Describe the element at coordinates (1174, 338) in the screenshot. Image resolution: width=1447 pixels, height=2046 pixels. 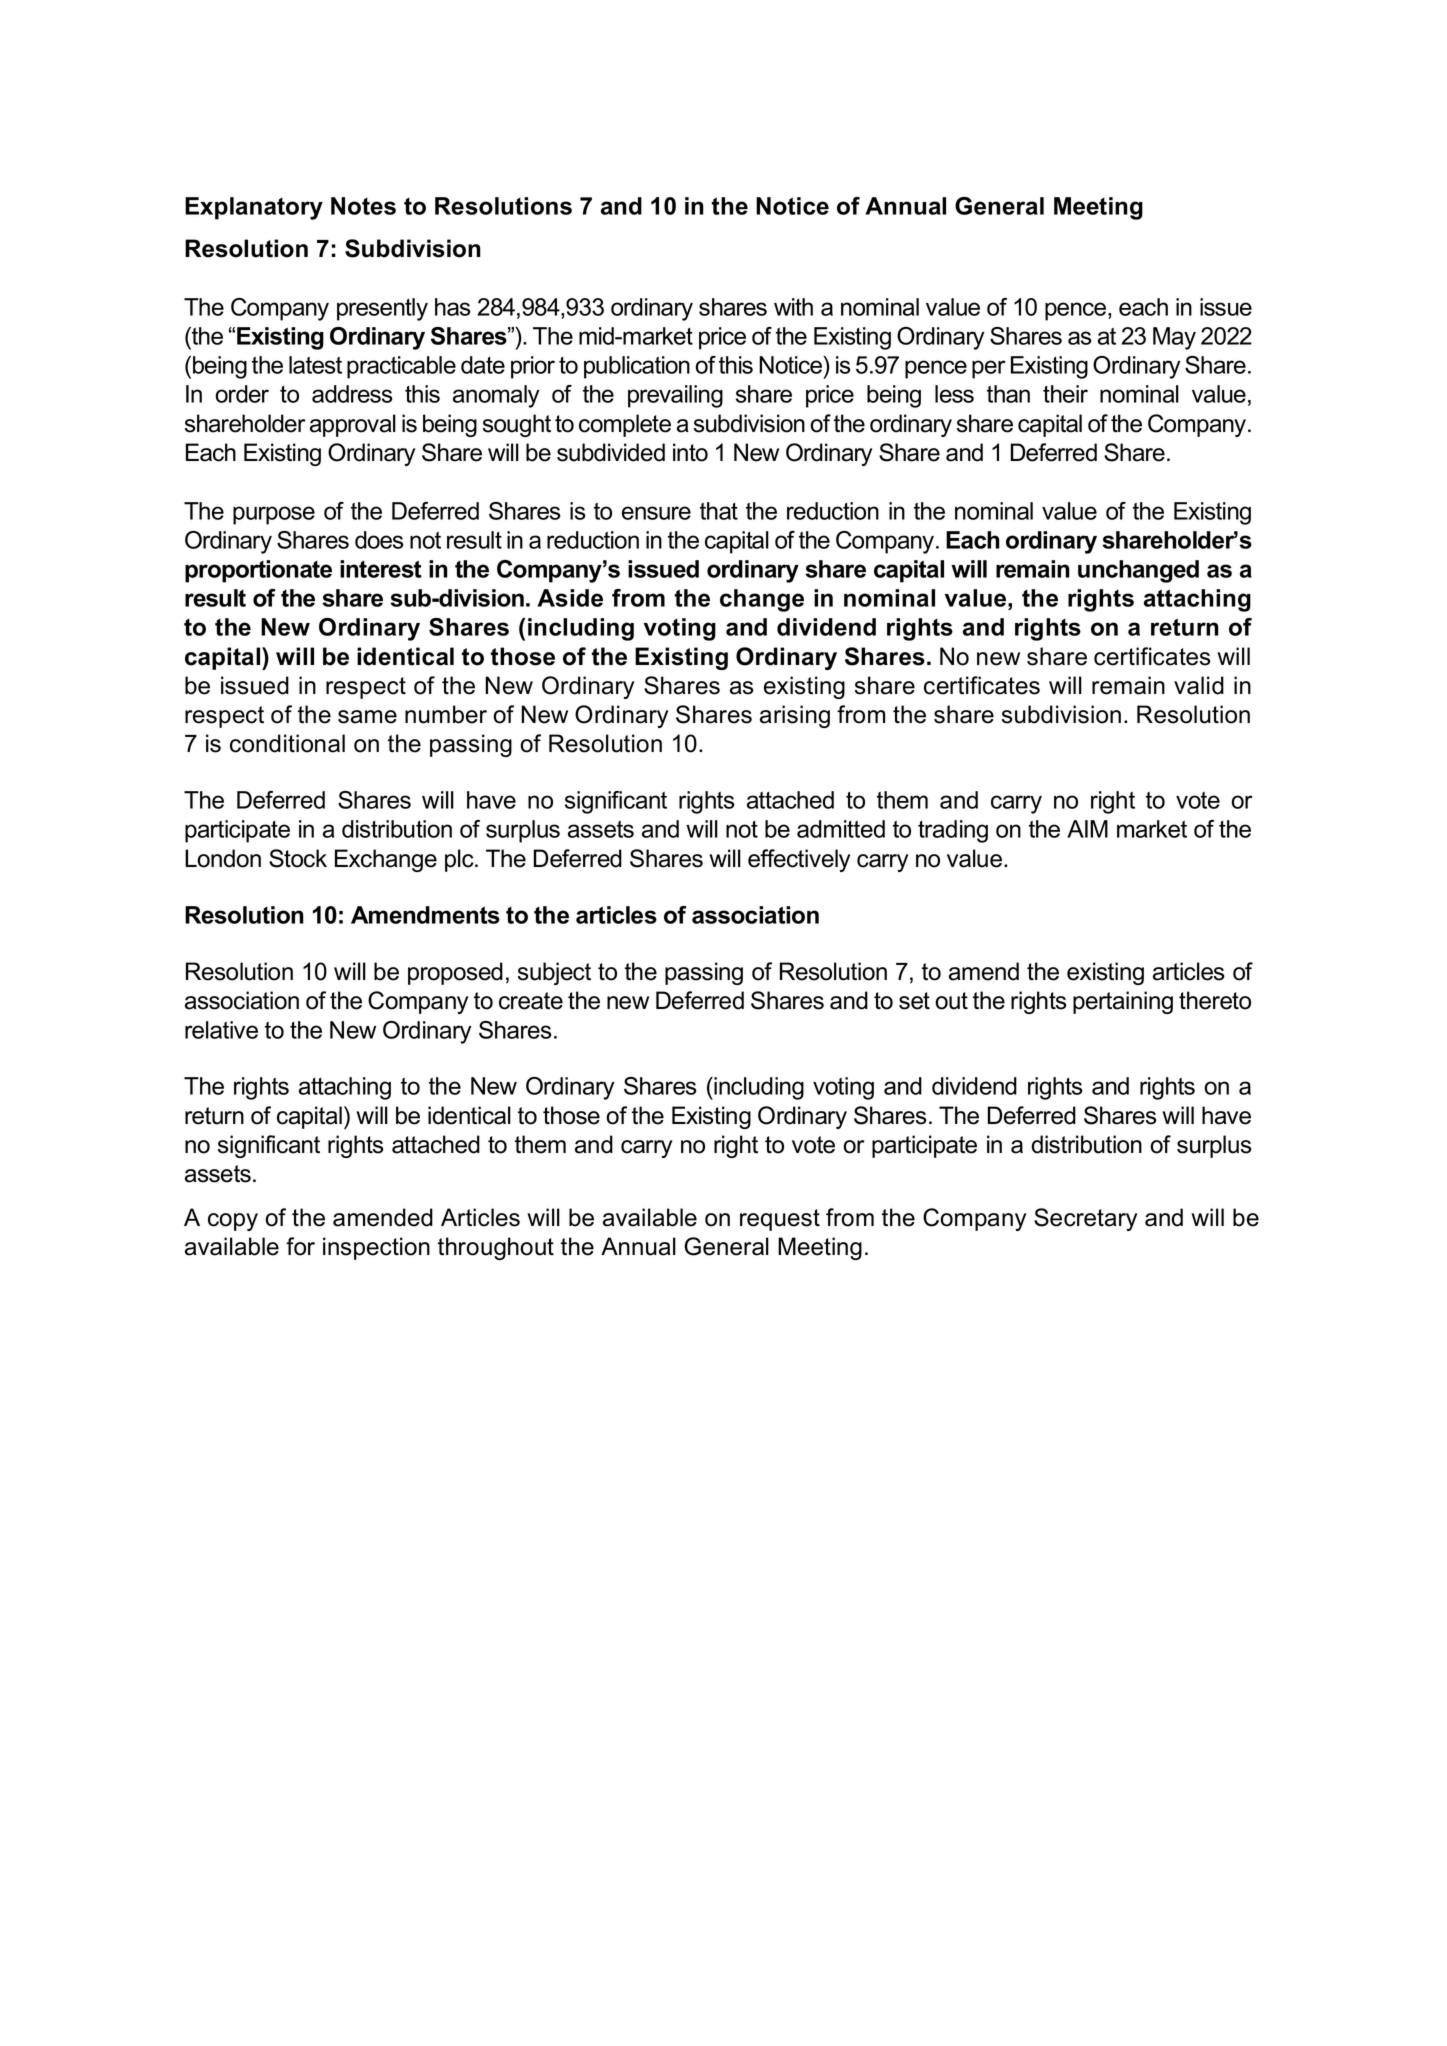
I see `May` at that location.
